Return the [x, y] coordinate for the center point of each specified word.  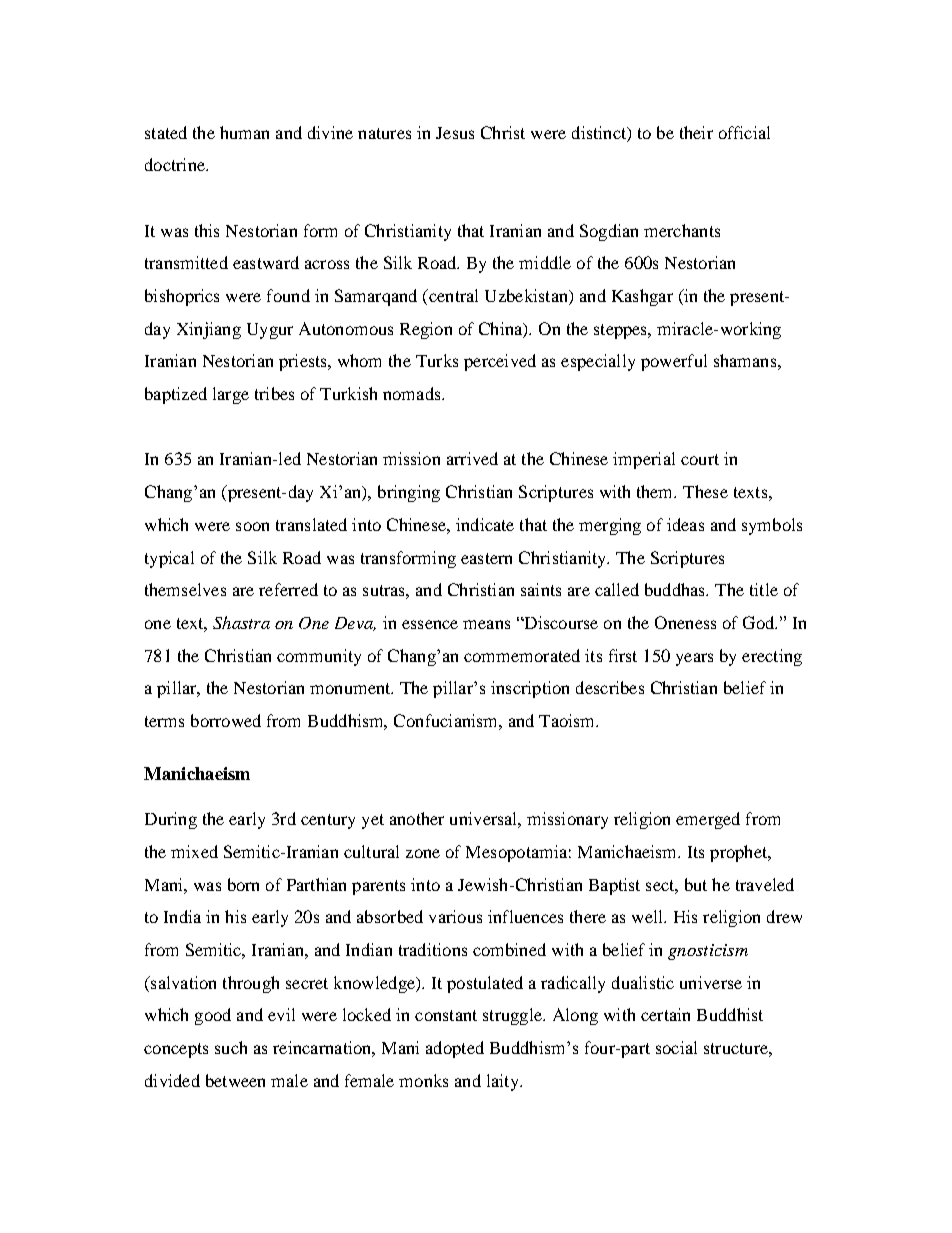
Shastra [241, 622]
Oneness [685, 622]
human [244, 132]
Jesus [455, 133]
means [486, 624]
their [696, 132]
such [231, 1047]
